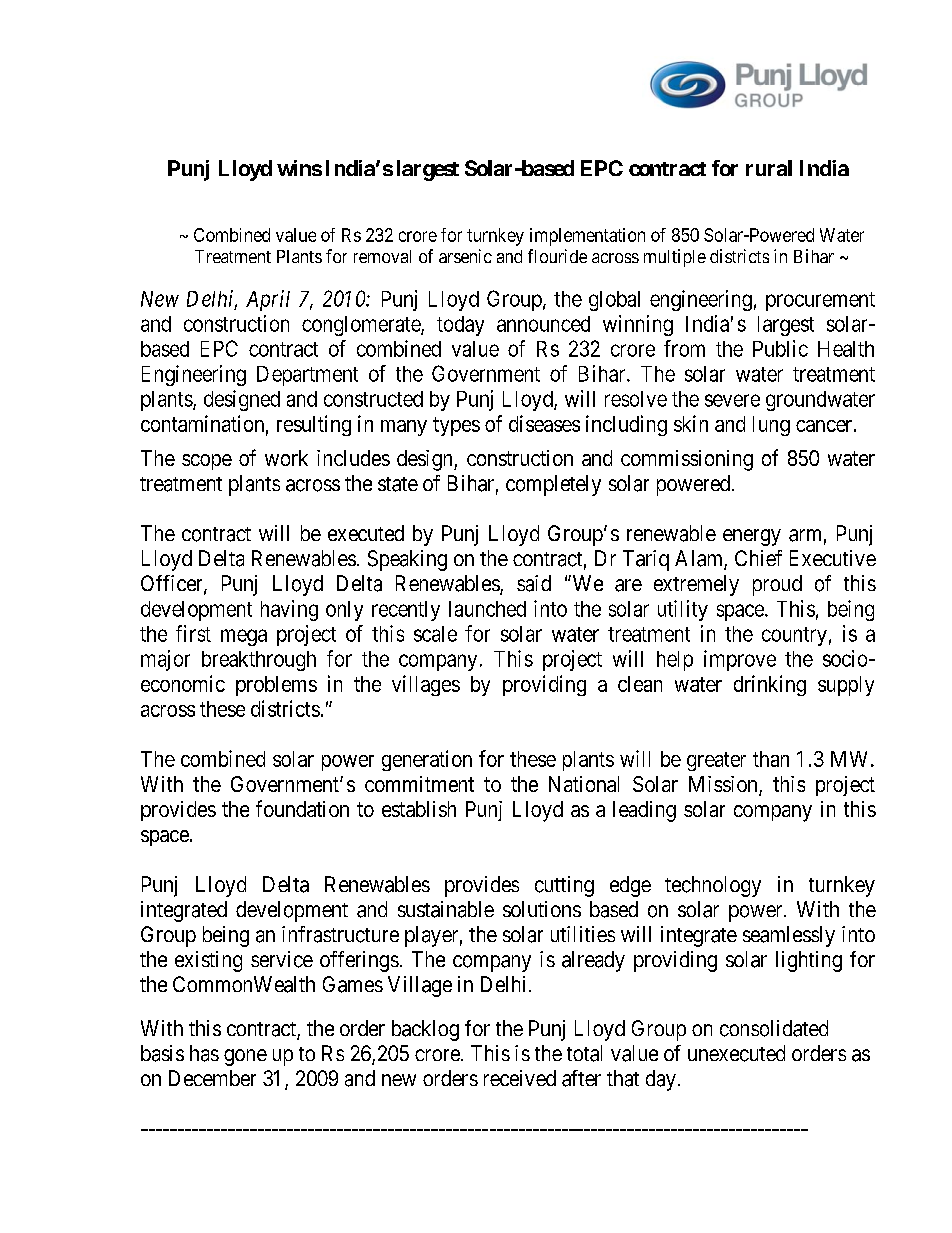  What do you see at coordinates (302, 808) in the image?
I see `foundation` at bounding box center [302, 808].
